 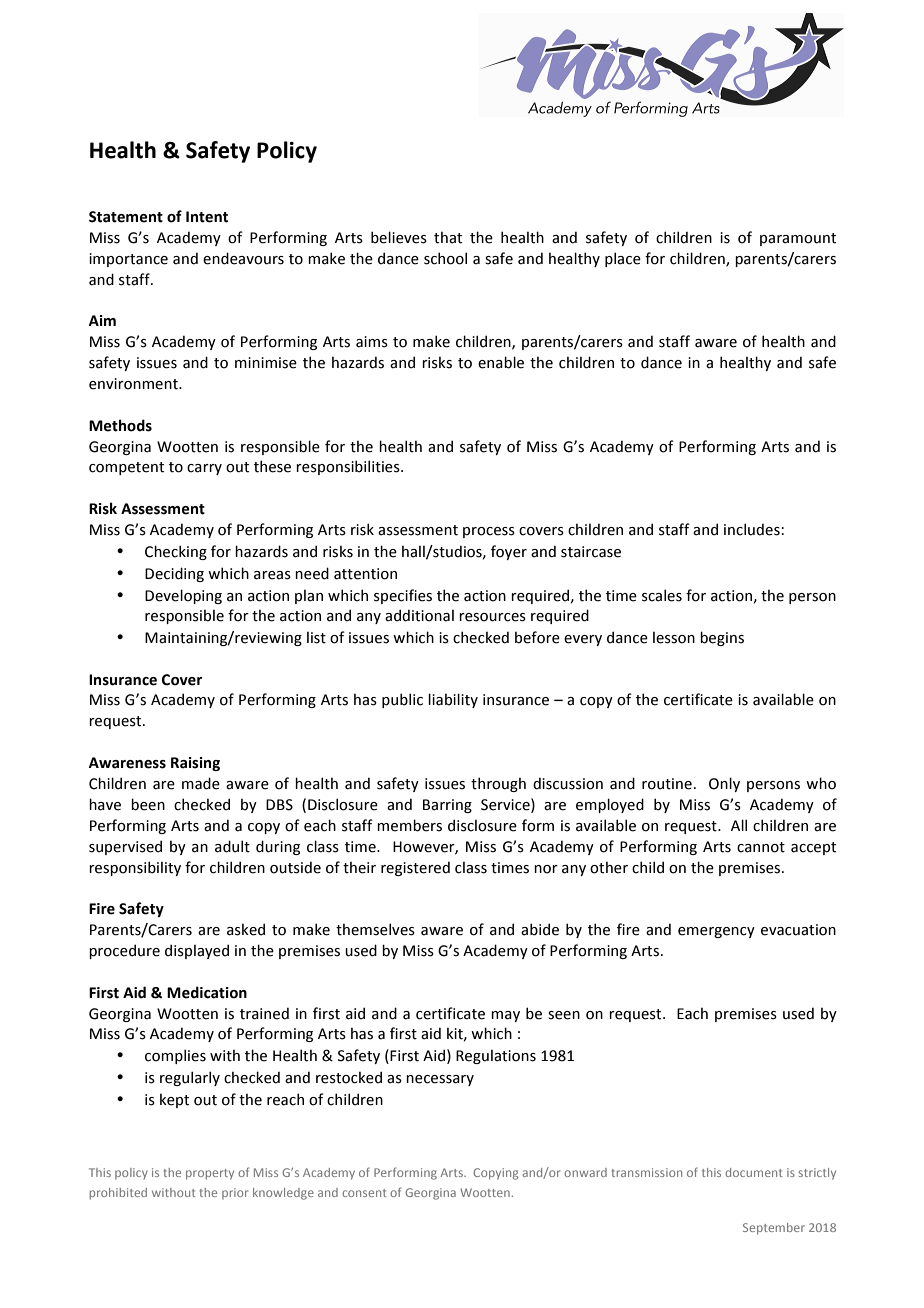 I want to click on consent, so click(x=364, y=1193).
